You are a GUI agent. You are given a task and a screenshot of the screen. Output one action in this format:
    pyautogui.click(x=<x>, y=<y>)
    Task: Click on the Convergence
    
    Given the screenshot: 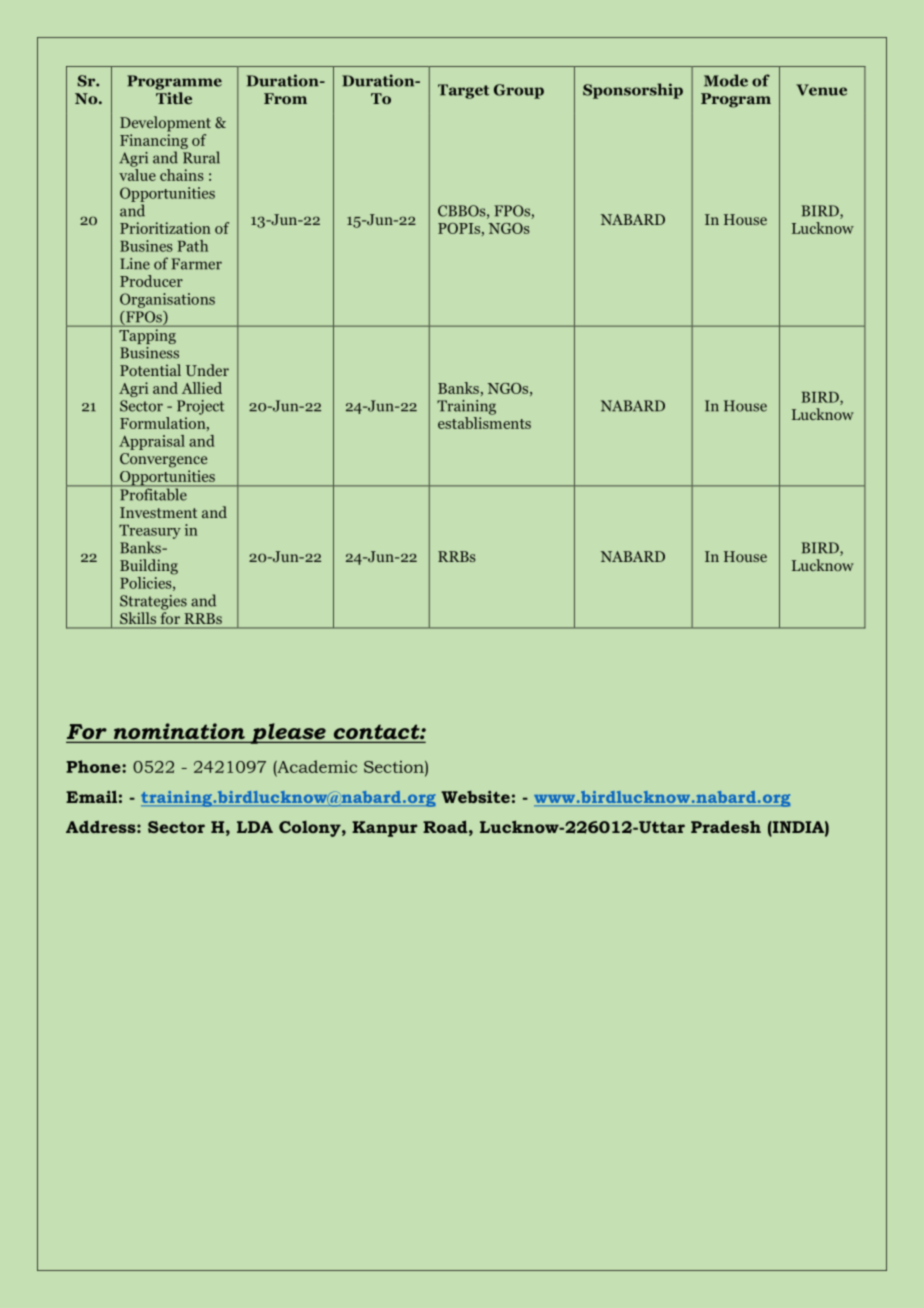 What is the action you would take?
    pyautogui.click(x=163, y=460)
